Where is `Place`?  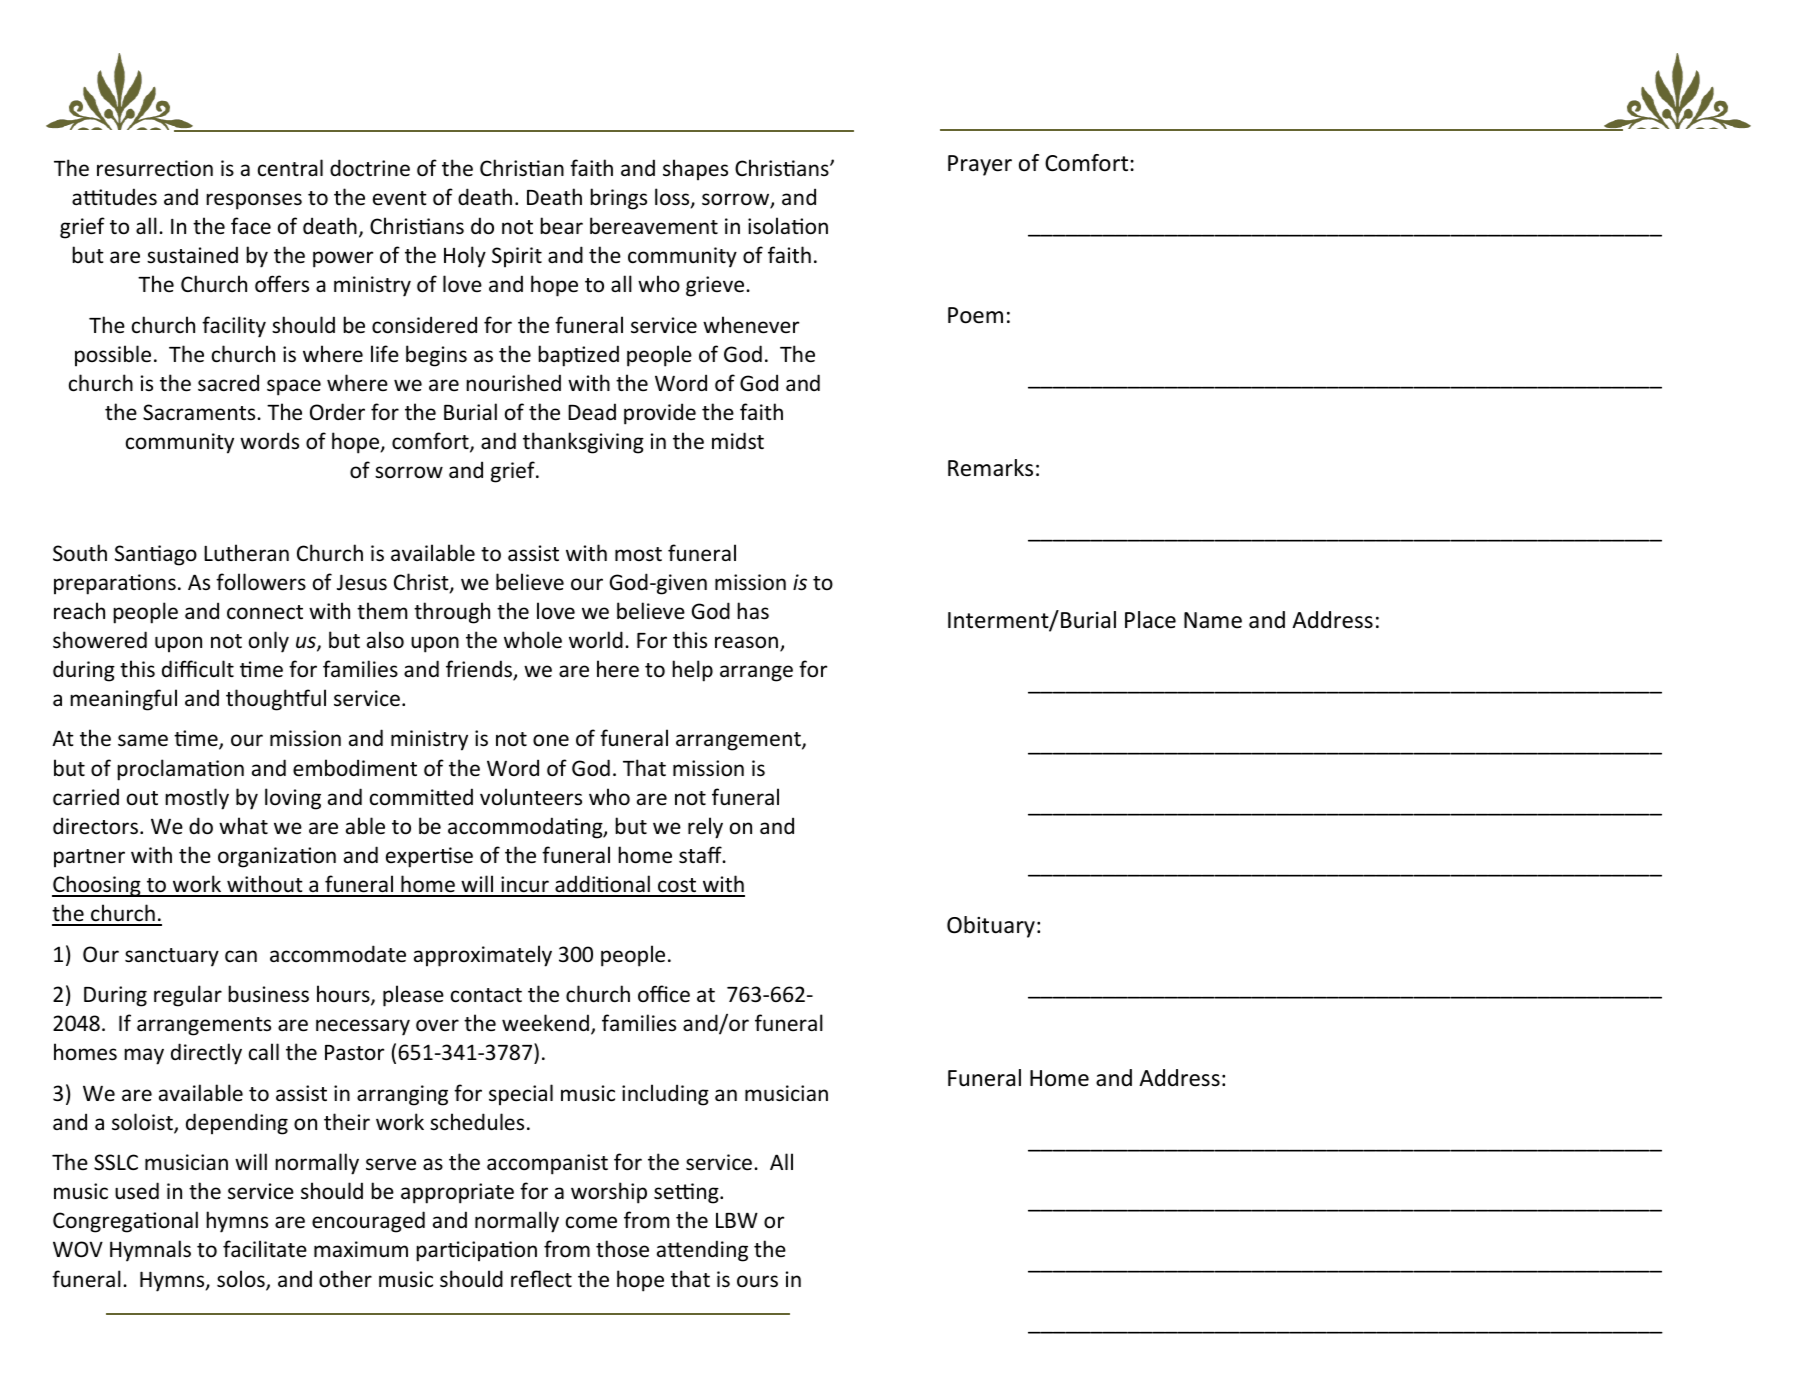
Place is located at coordinates (1150, 620).
